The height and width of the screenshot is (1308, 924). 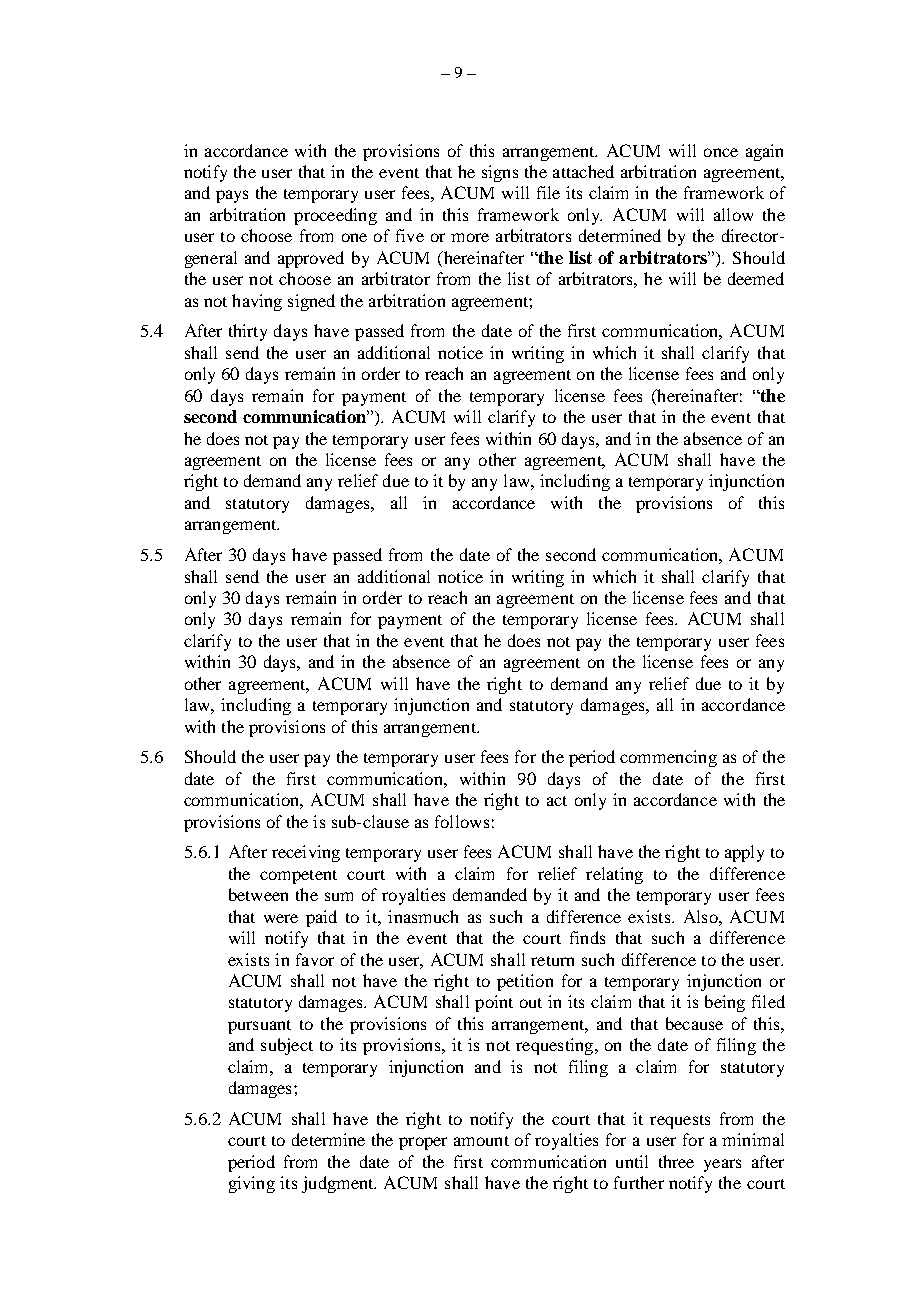 What do you see at coordinates (339, 1184) in the screenshot?
I see `judgment` at bounding box center [339, 1184].
